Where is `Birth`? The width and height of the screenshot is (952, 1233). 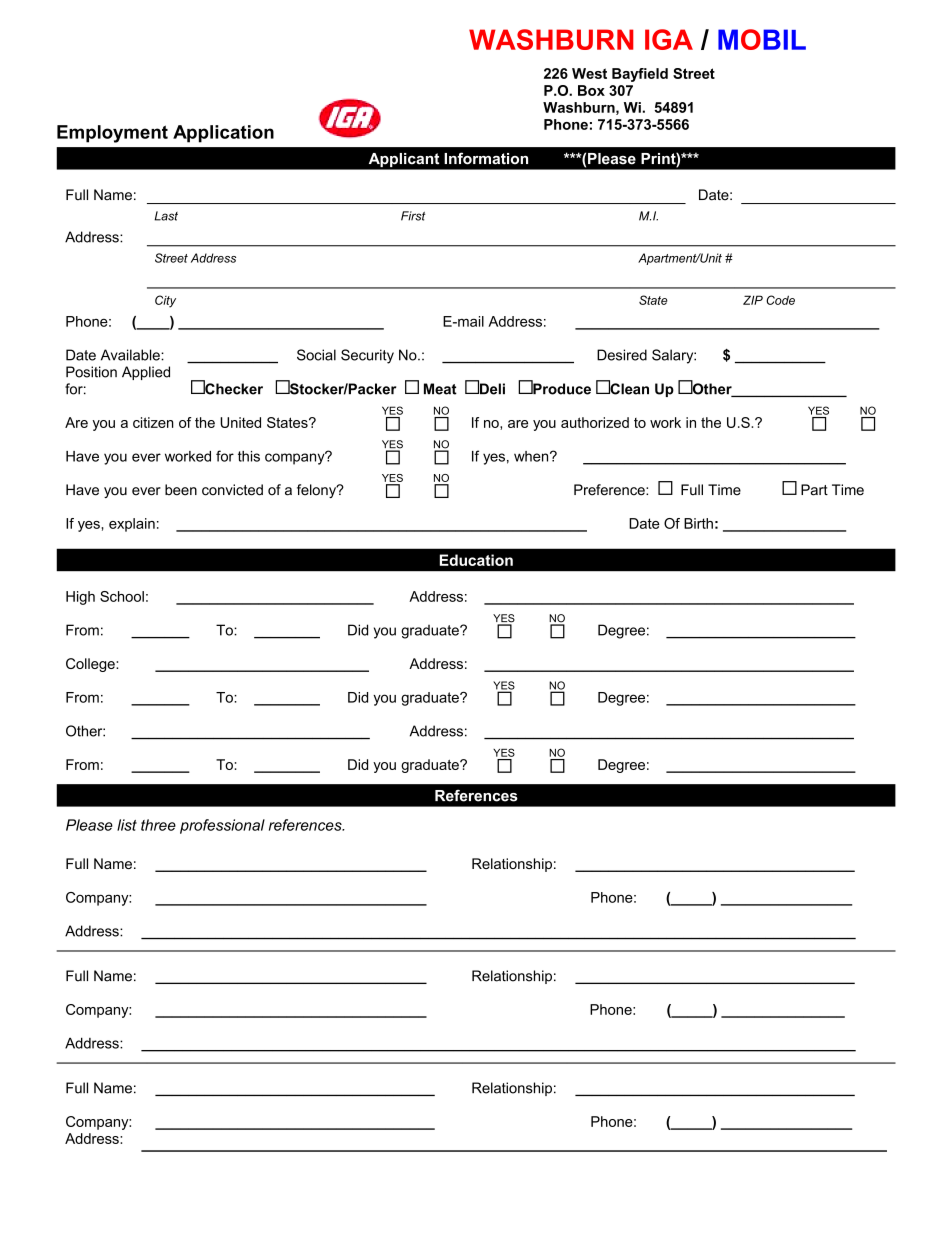
Birth is located at coordinates (698, 523).
